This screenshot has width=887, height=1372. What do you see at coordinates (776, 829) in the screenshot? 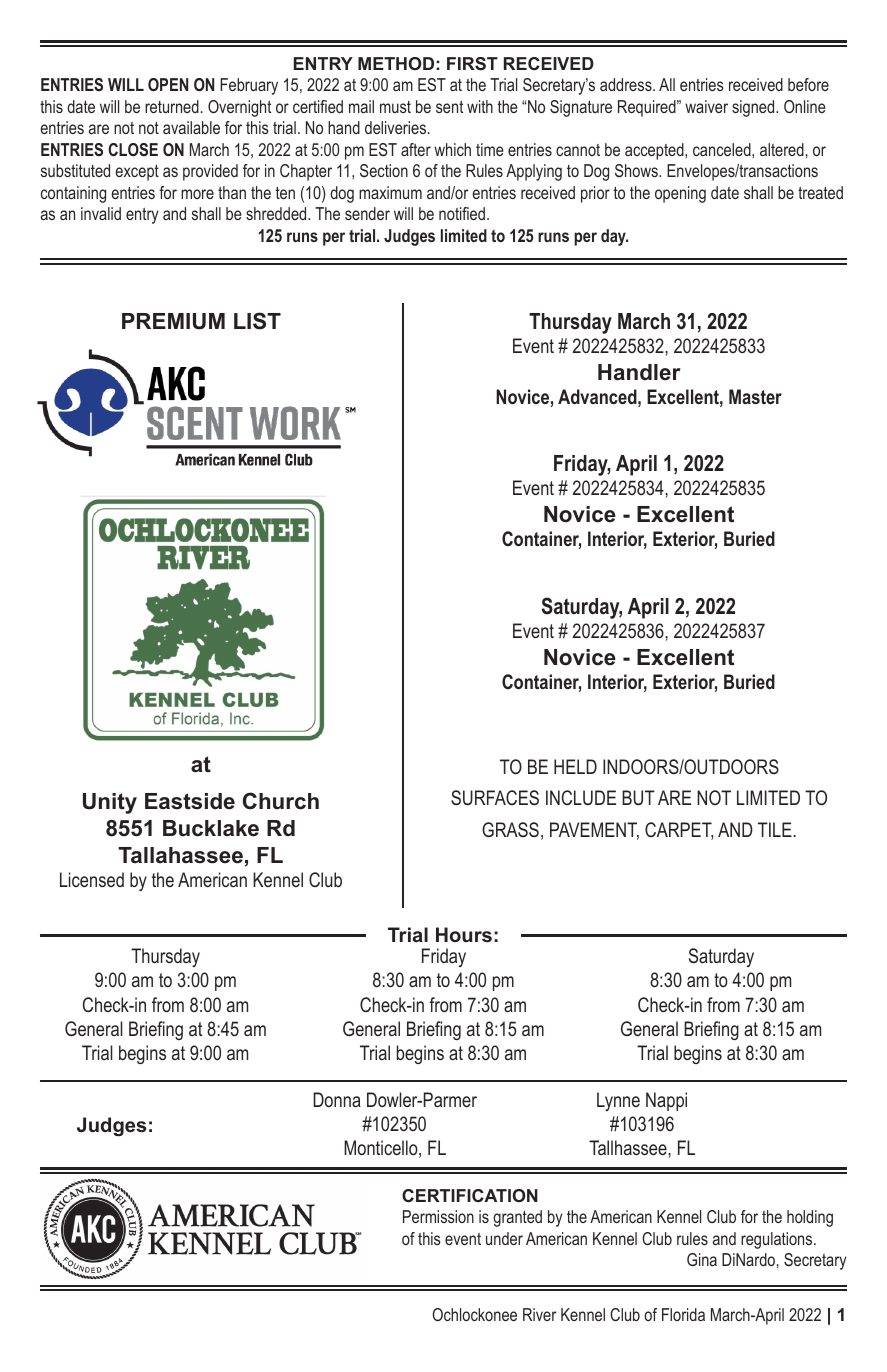
I see `TILE` at bounding box center [776, 829].
